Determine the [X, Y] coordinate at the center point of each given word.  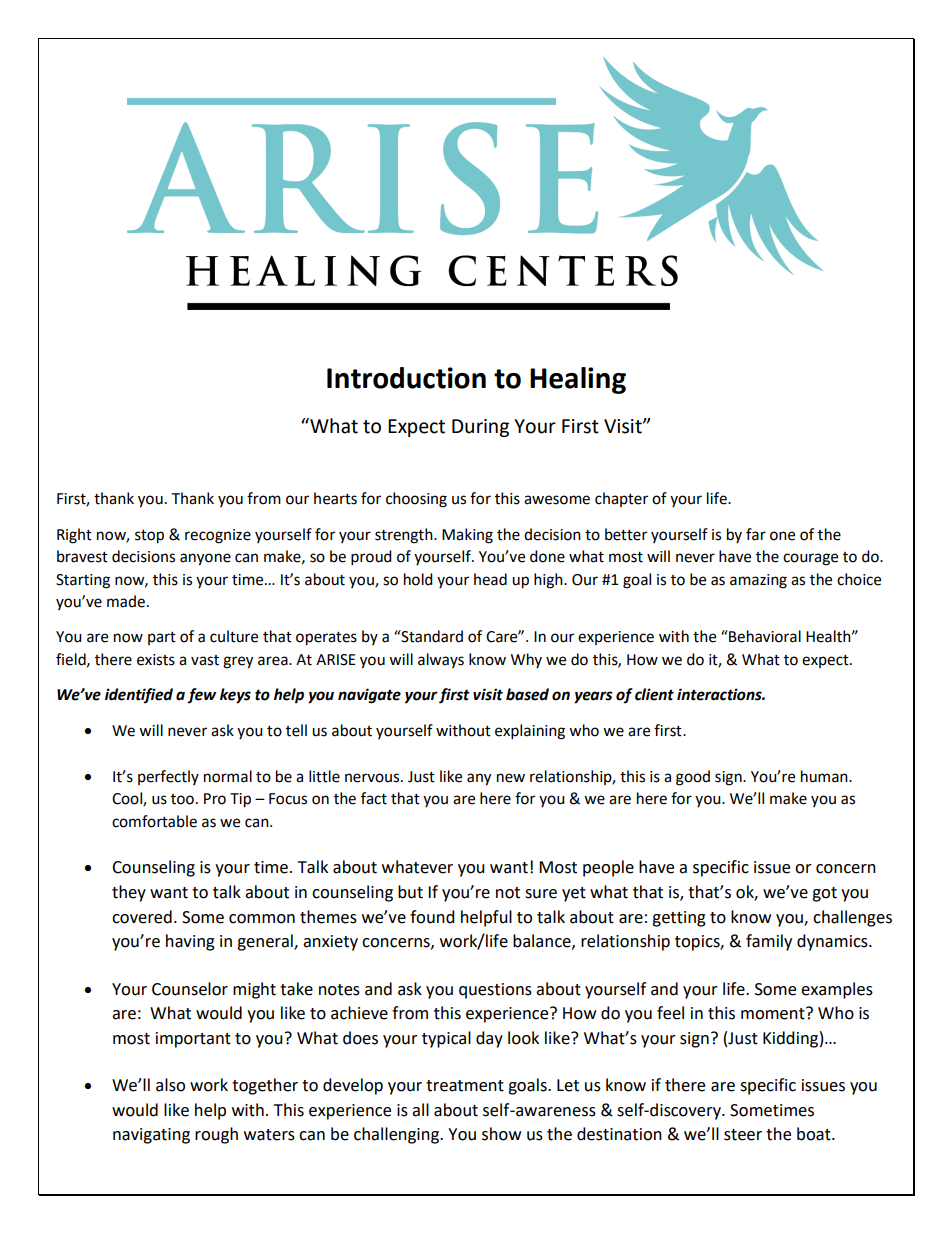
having [190, 942]
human [825, 776]
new [511, 778]
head [490, 579]
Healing [578, 380]
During [480, 428]
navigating [151, 1136]
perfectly [168, 777]
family [769, 942]
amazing [758, 581]
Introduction [406, 378]
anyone [205, 559]
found [432, 917]
